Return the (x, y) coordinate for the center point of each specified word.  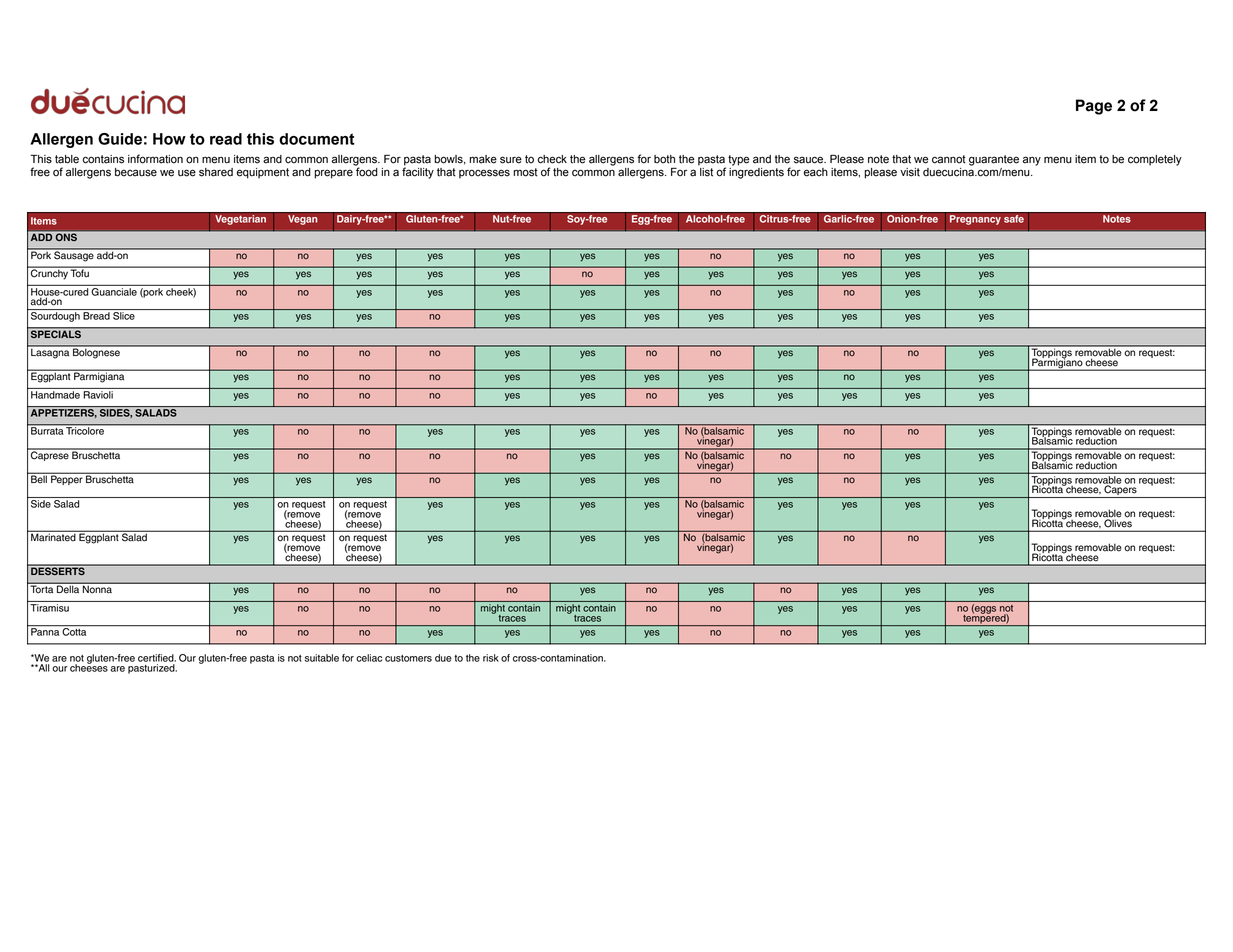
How (169, 139)
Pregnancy (975, 220)
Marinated (53, 536)
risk (491, 658)
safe (1014, 219)
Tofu (80, 272)
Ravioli (98, 395)
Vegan (303, 220)
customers (408, 658)
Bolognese (96, 352)
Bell (39, 478)
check (552, 159)
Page (1094, 107)
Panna (46, 631)
